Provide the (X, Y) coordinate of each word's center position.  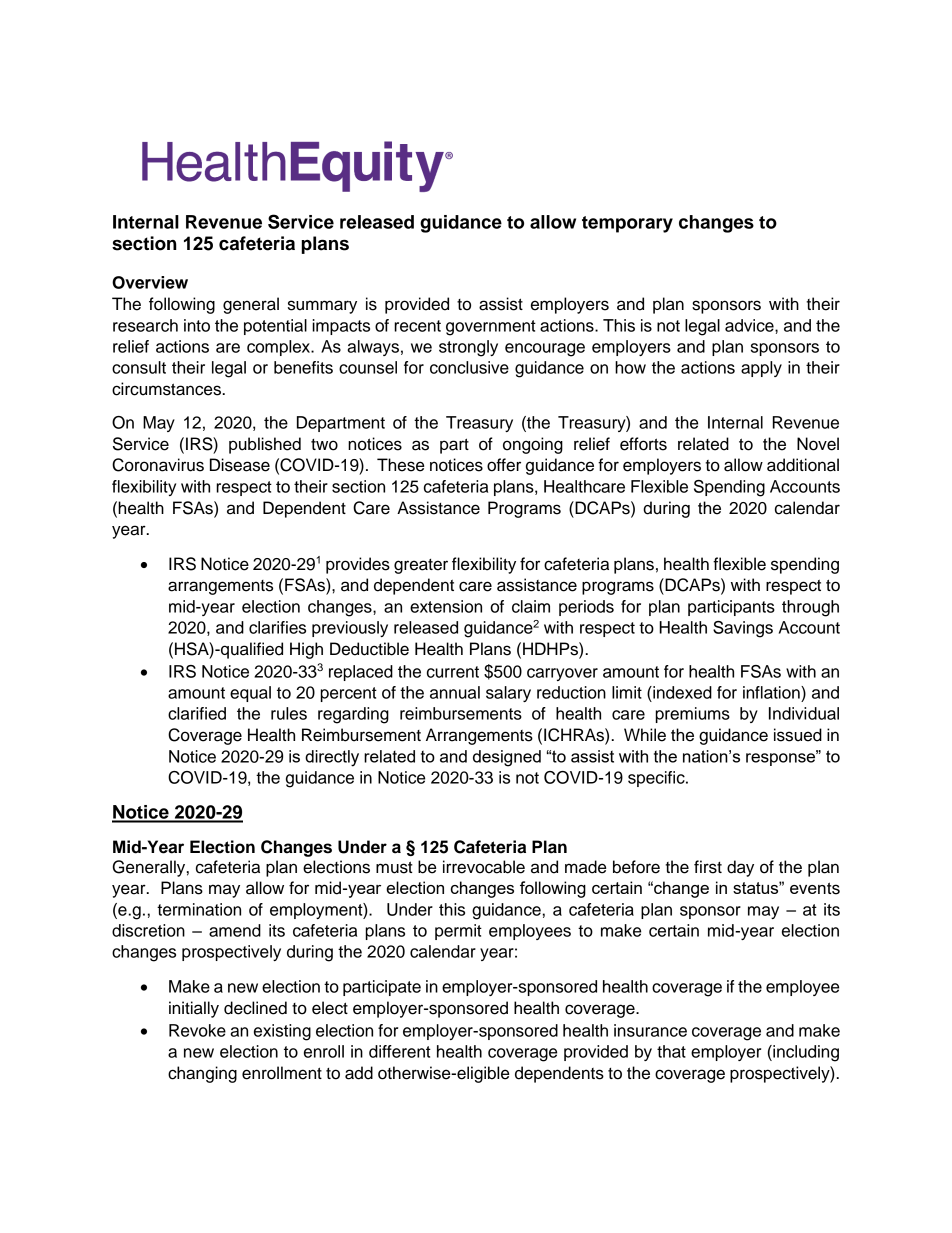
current (453, 672)
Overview (150, 282)
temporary (627, 224)
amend (235, 930)
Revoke (197, 1030)
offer (504, 465)
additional (803, 465)
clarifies (277, 627)
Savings (743, 629)
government (491, 328)
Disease (240, 465)
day (740, 868)
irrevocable (484, 867)
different (400, 1051)
